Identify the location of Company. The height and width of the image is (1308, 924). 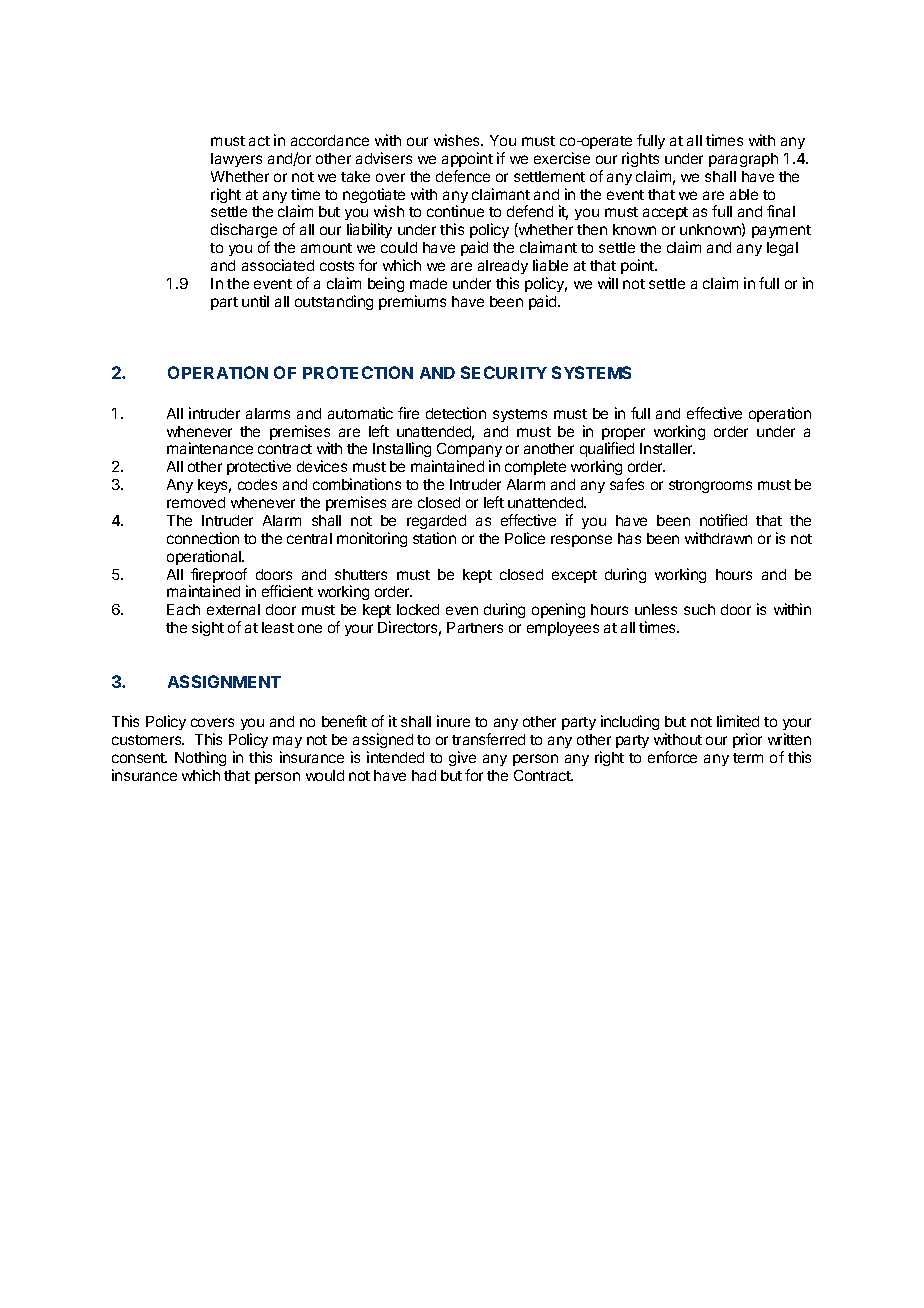
(469, 452).
